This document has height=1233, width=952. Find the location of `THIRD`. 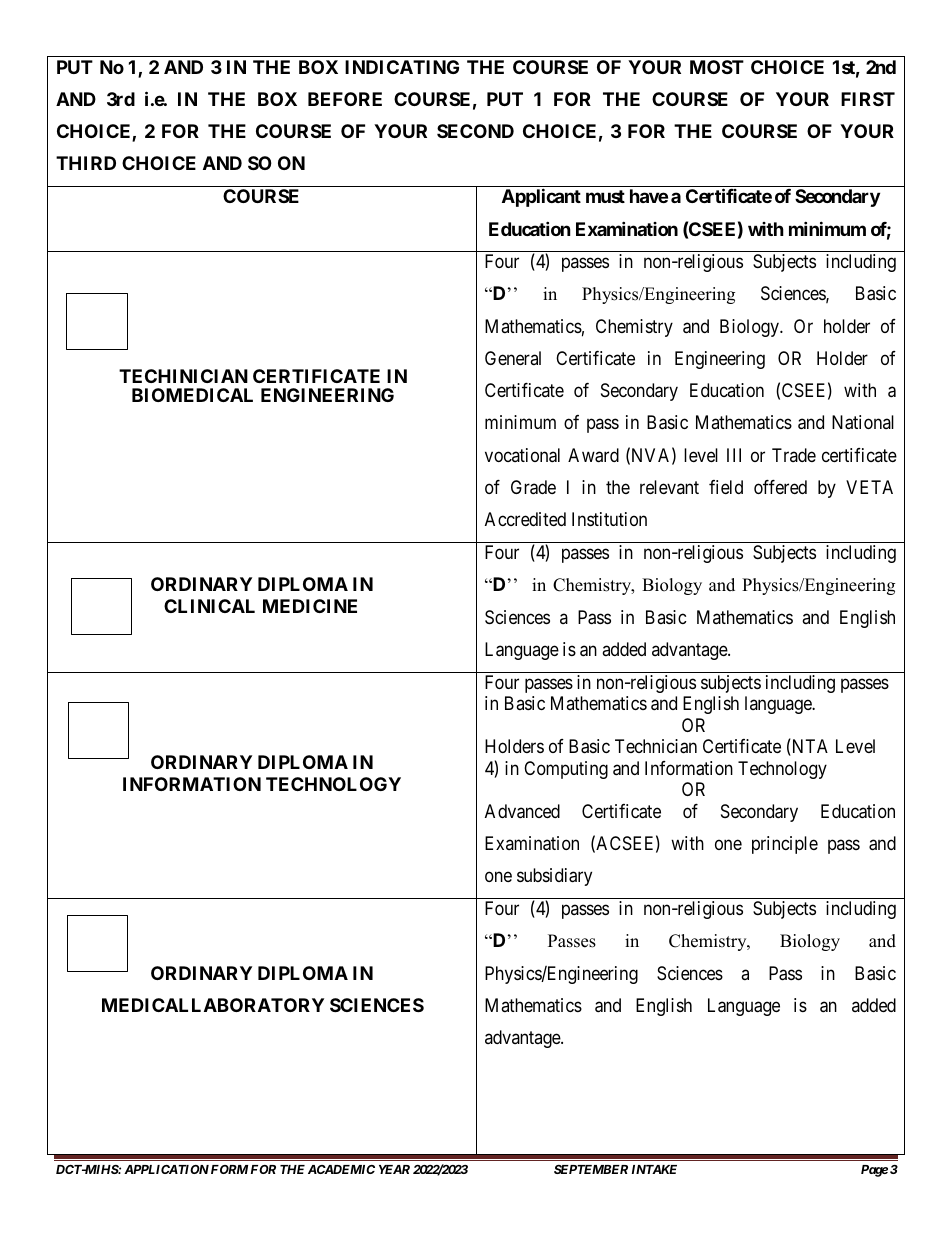

THIRD is located at coordinates (86, 163).
